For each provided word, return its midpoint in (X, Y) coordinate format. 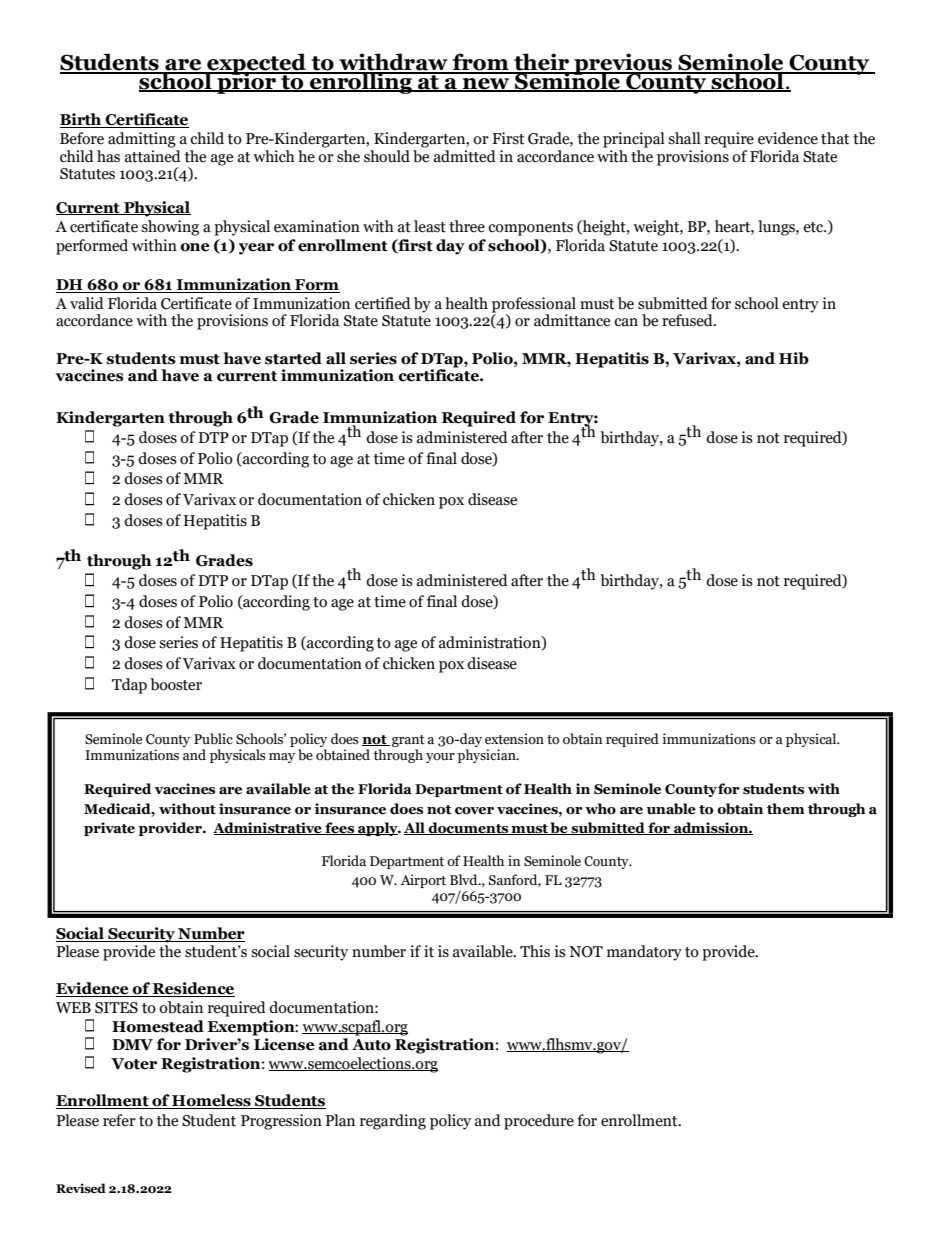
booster (176, 684)
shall (684, 138)
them (786, 809)
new (486, 85)
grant (408, 741)
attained (153, 156)
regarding (393, 1122)
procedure (539, 1122)
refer (119, 1120)
